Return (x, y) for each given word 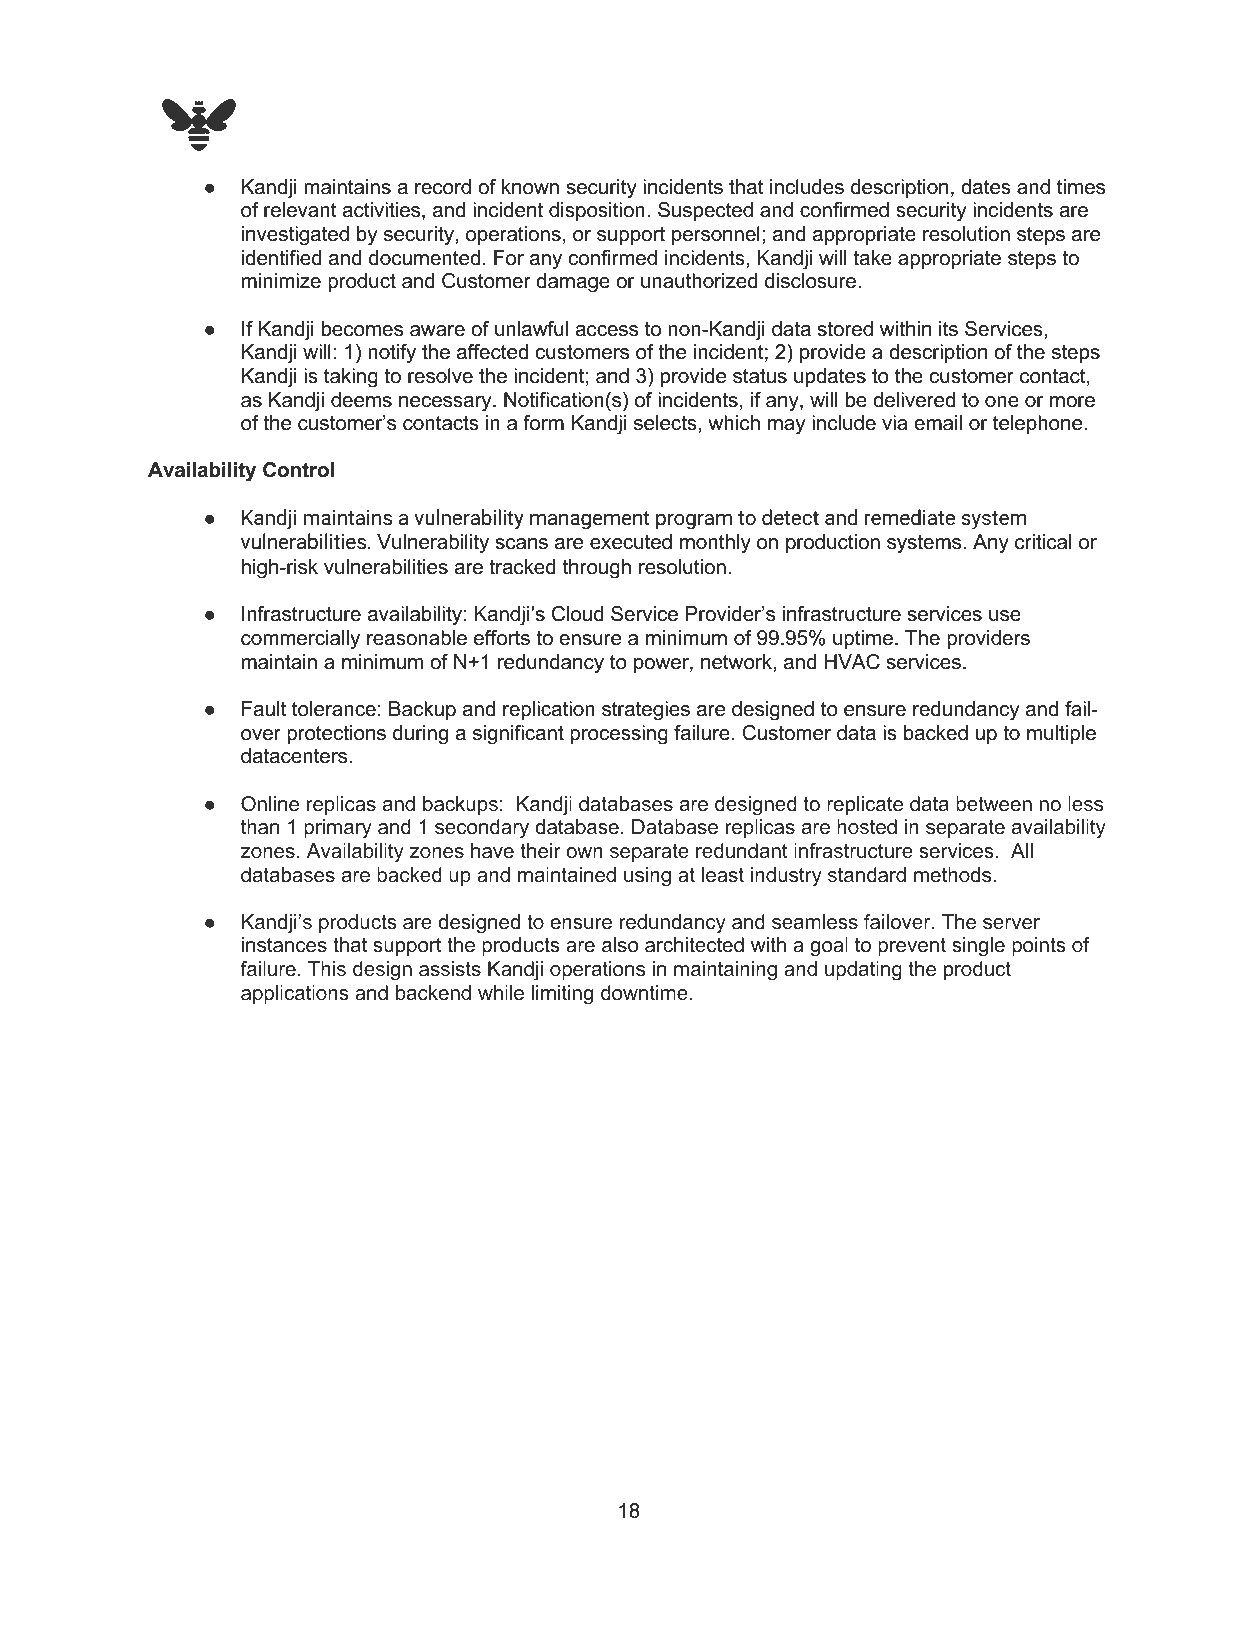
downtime (644, 993)
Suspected (705, 211)
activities (383, 211)
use (1005, 616)
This (327, 969)
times (1081, 187)
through (597, 569)
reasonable (417, 638)
